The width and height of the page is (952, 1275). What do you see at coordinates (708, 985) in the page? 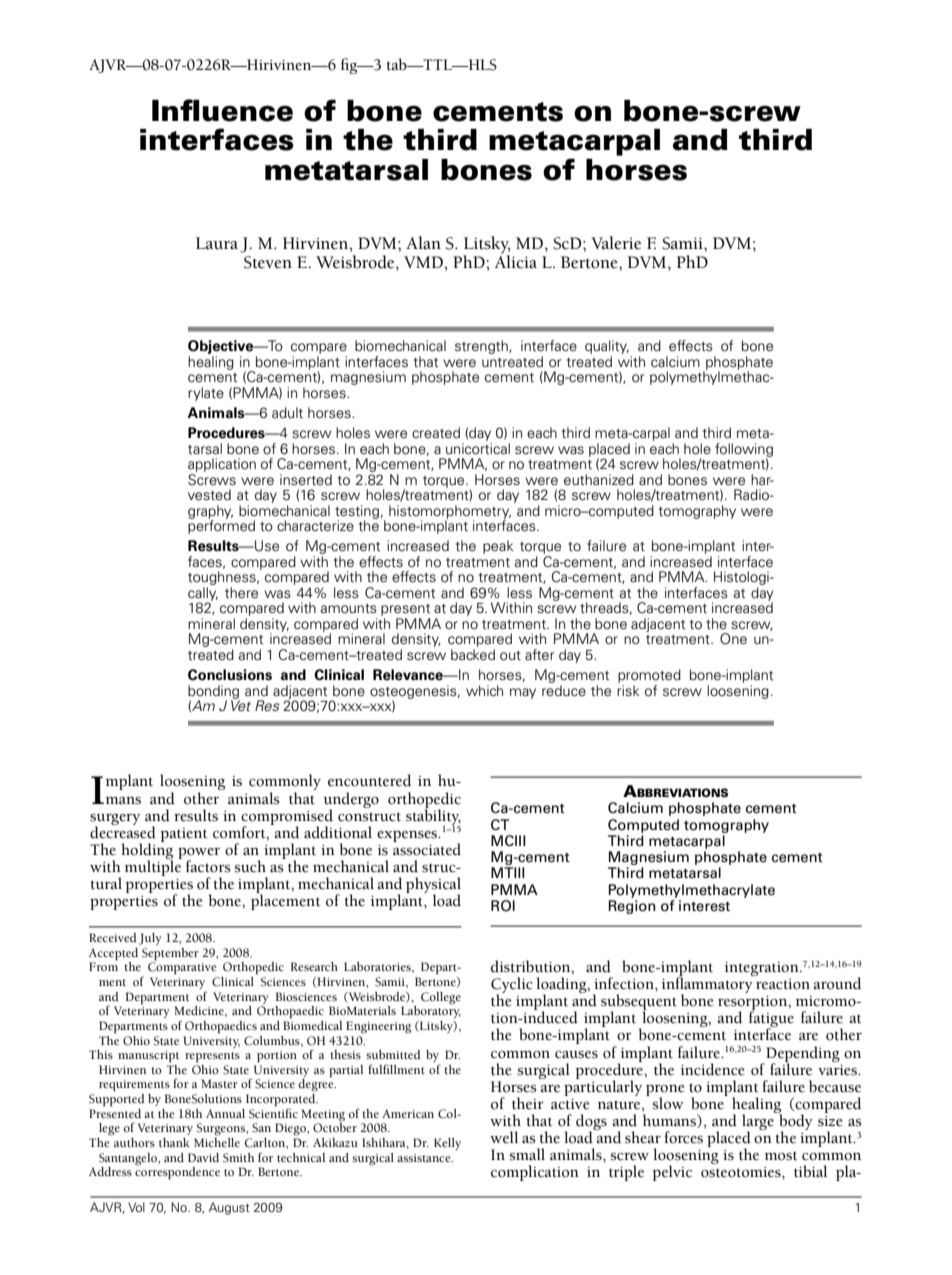
I see `inflammatory` at bounding box center [708, 985].
